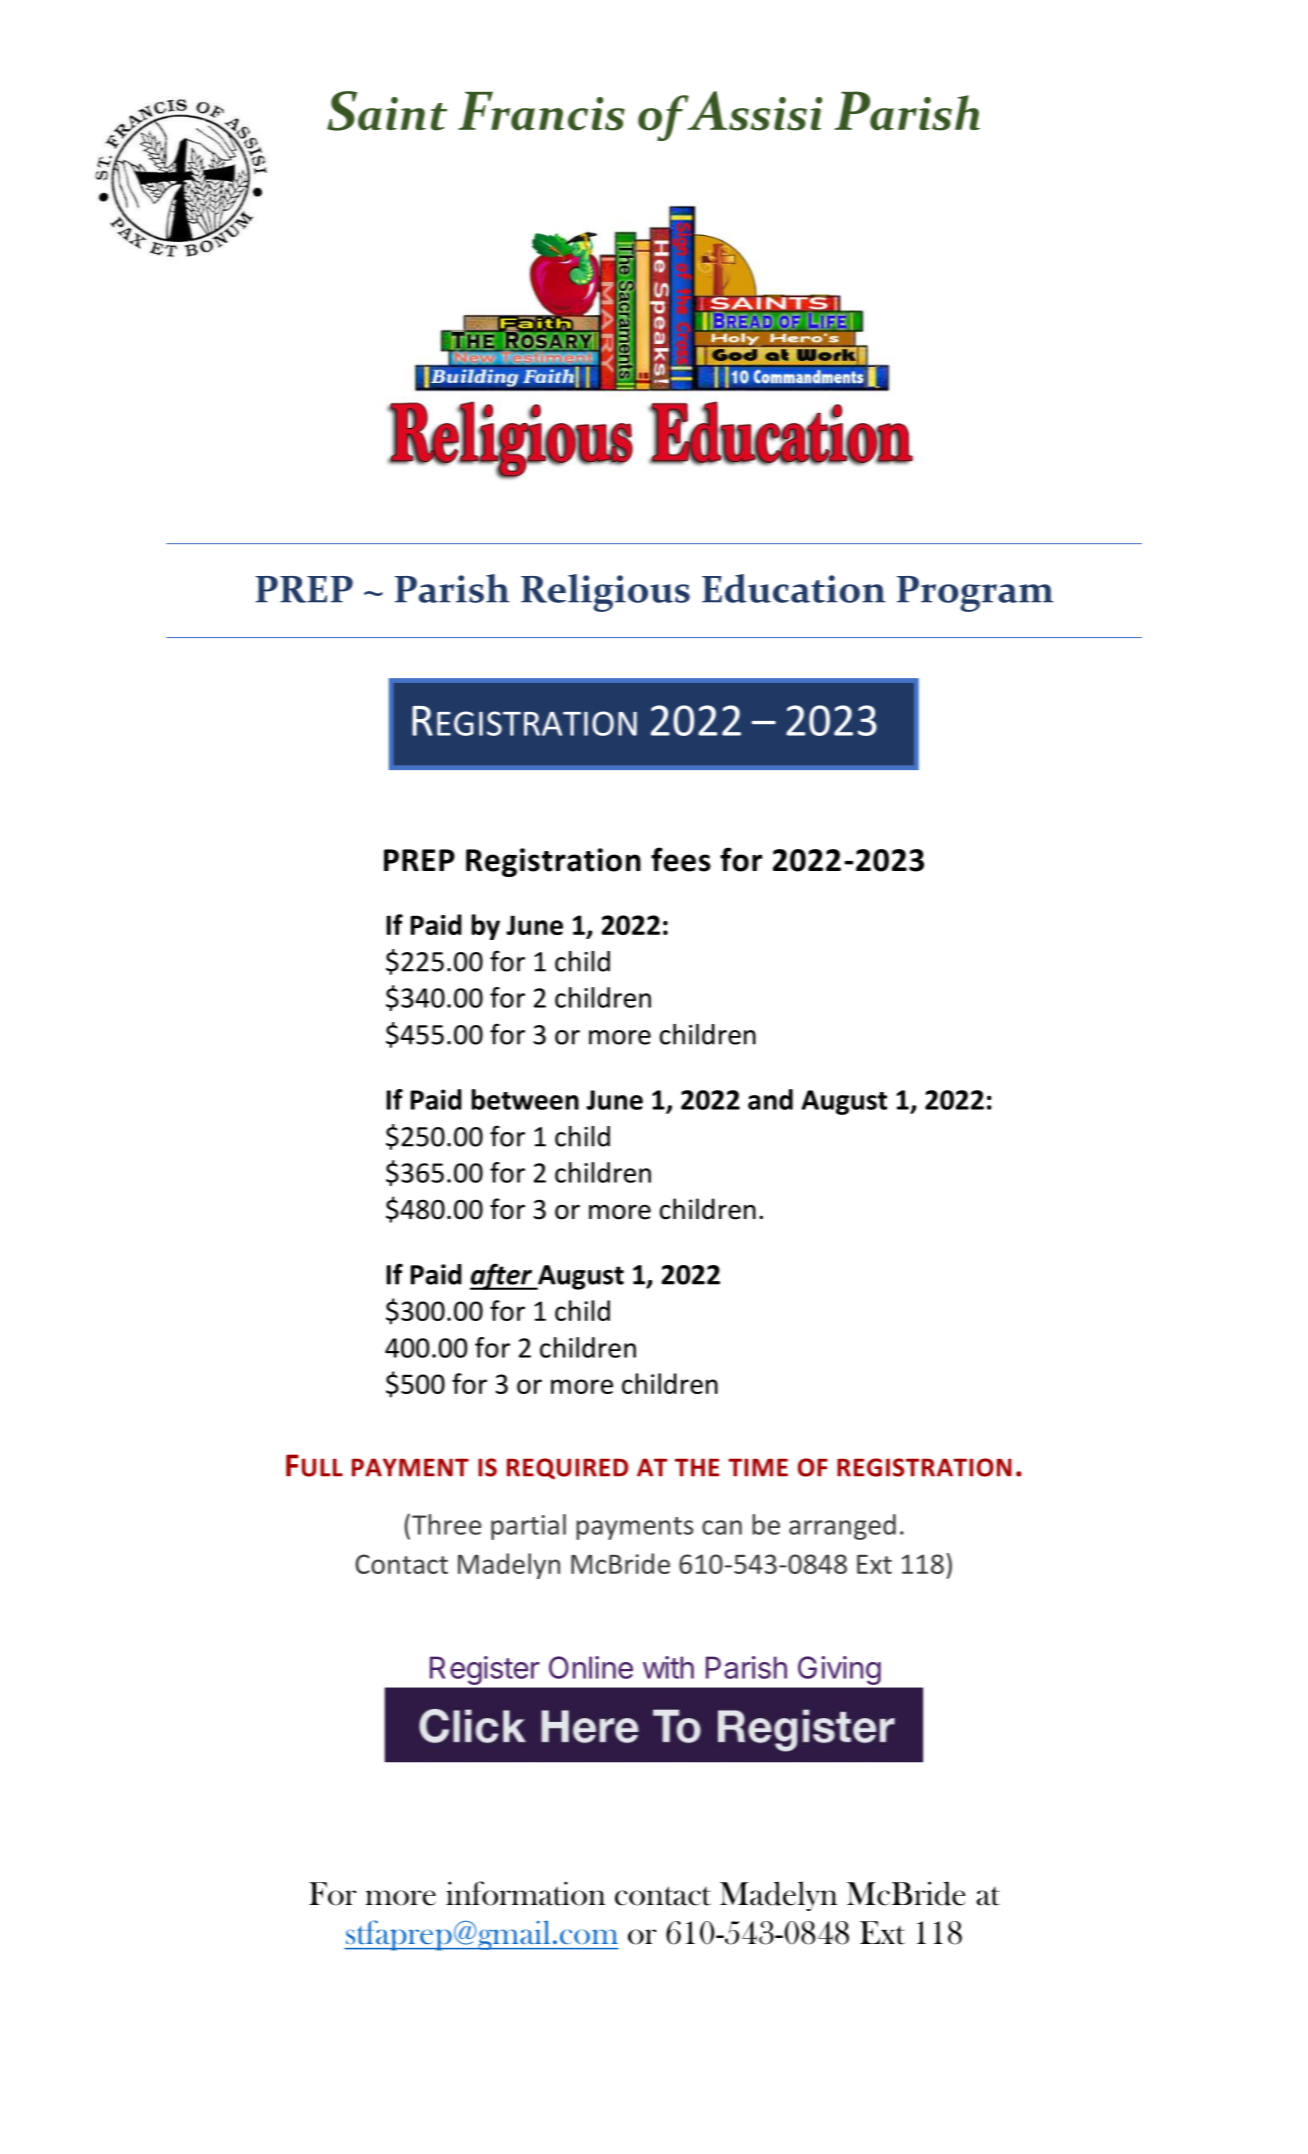 This page has width=1308, height=2154. What do you see at coordinates (591, 1667) in the page?
I see `Online` at bounding box center [591, 1667].
